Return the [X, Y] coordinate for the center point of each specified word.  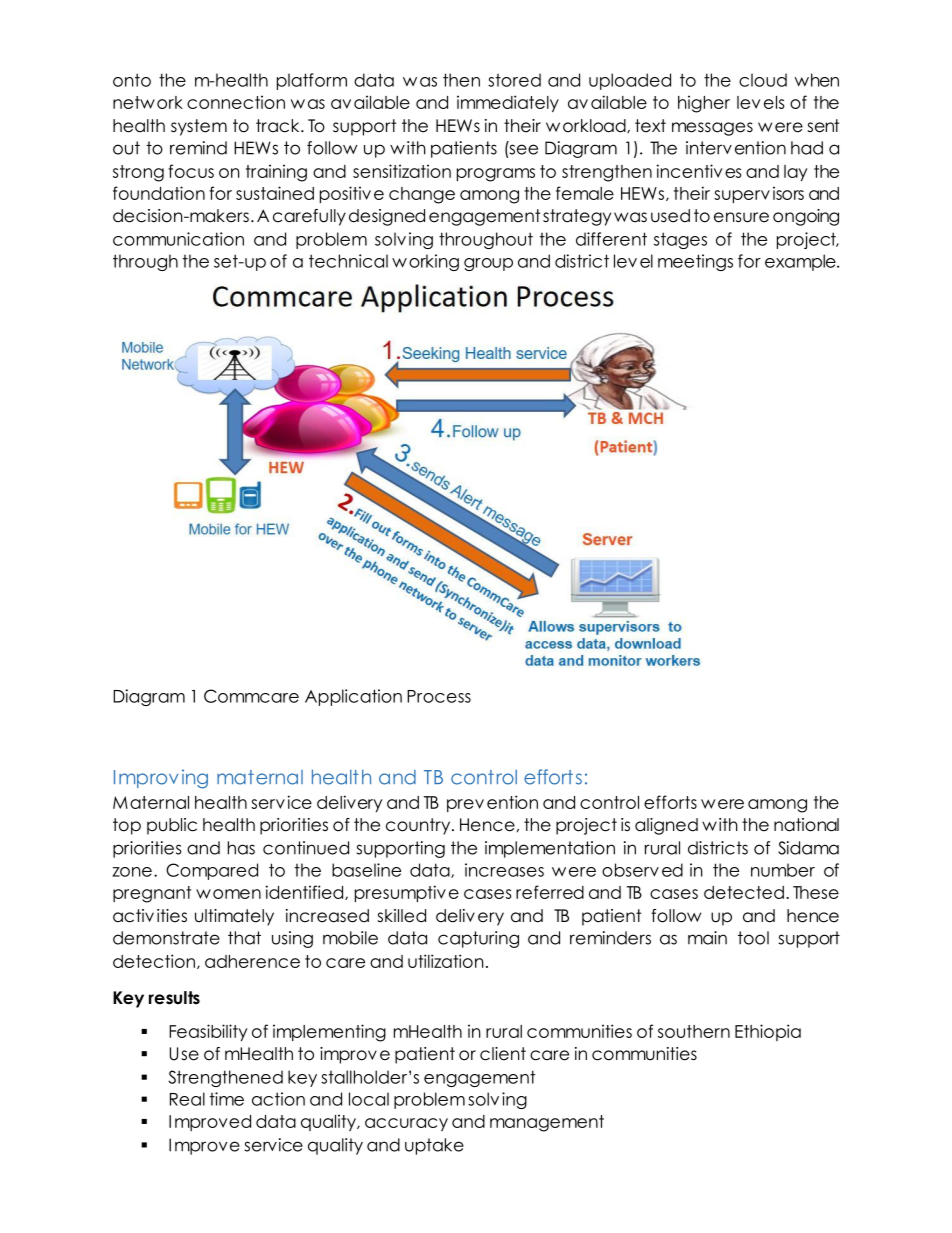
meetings [695, 262]
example [801, 262]
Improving [161, 779]
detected [744, 892]
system [199, 127]
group [488, 264]
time [226, 1099]
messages [712, 129]
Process [439, 696]
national [806, 825]
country [419, 826]
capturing [478, 939]
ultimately [234, 917]
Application [353, 697]
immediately [508, 103]
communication [178, 239]
